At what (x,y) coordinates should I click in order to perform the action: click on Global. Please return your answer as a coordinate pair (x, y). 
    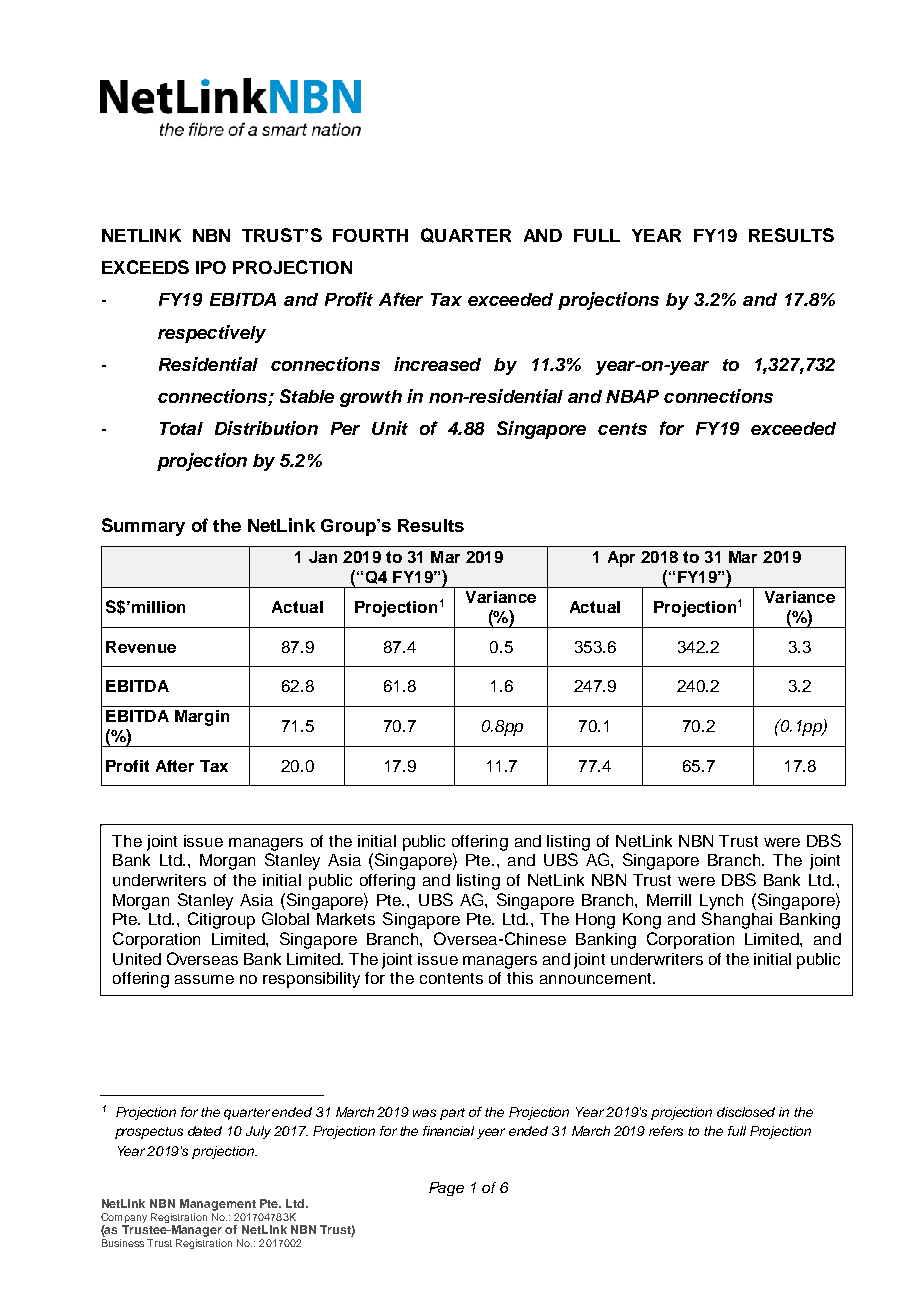
    Looking at the image, I should click on (285, 918).
